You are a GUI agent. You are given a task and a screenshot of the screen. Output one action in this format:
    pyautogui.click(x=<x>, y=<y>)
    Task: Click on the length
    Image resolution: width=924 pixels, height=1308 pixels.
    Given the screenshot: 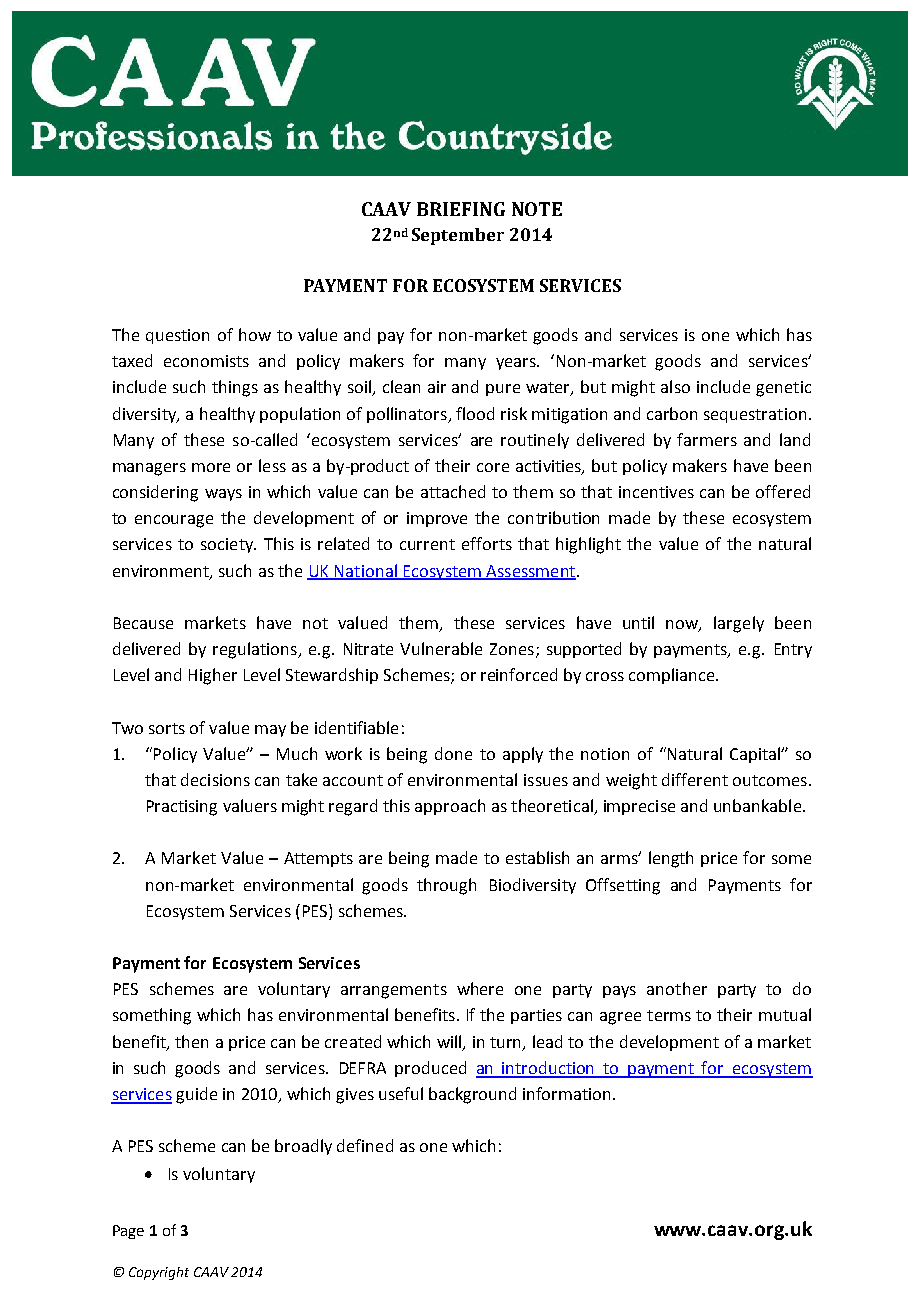 What is the action you would take?
    pyautogui.click(x=671, y=859)
